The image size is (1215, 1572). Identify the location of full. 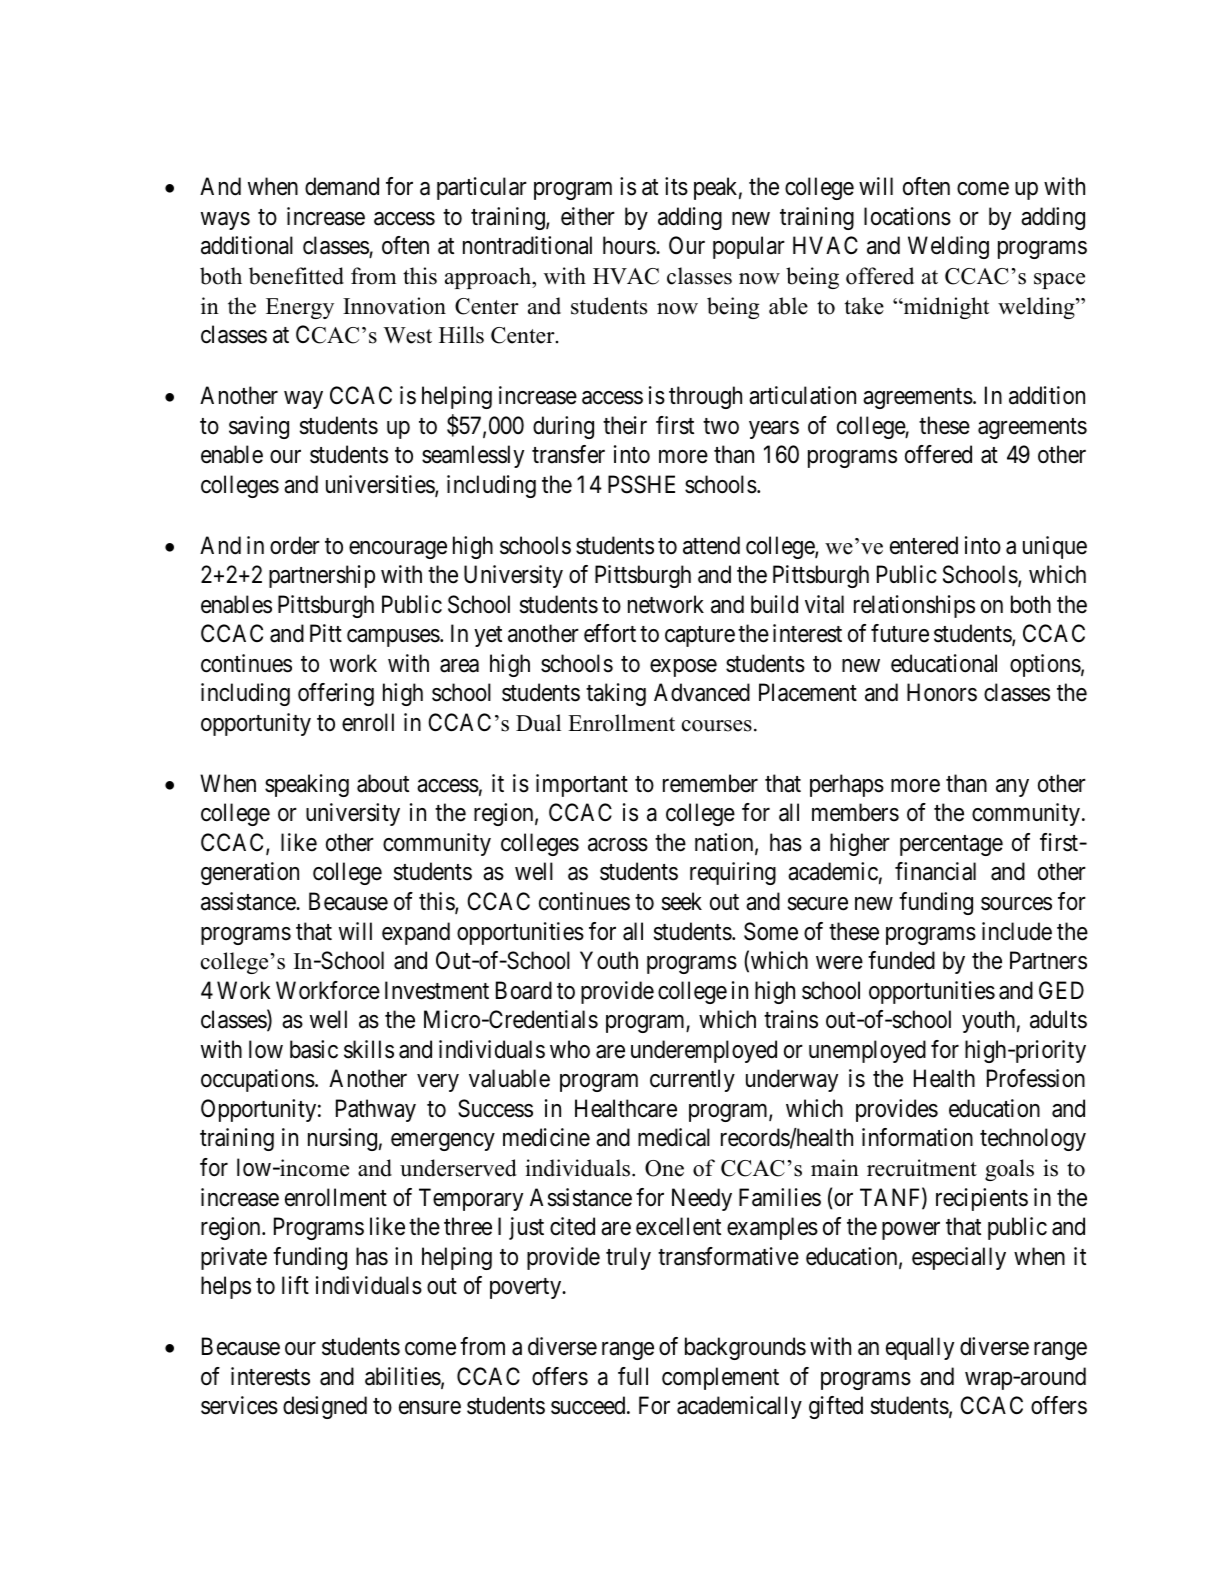
(633, 1376).
